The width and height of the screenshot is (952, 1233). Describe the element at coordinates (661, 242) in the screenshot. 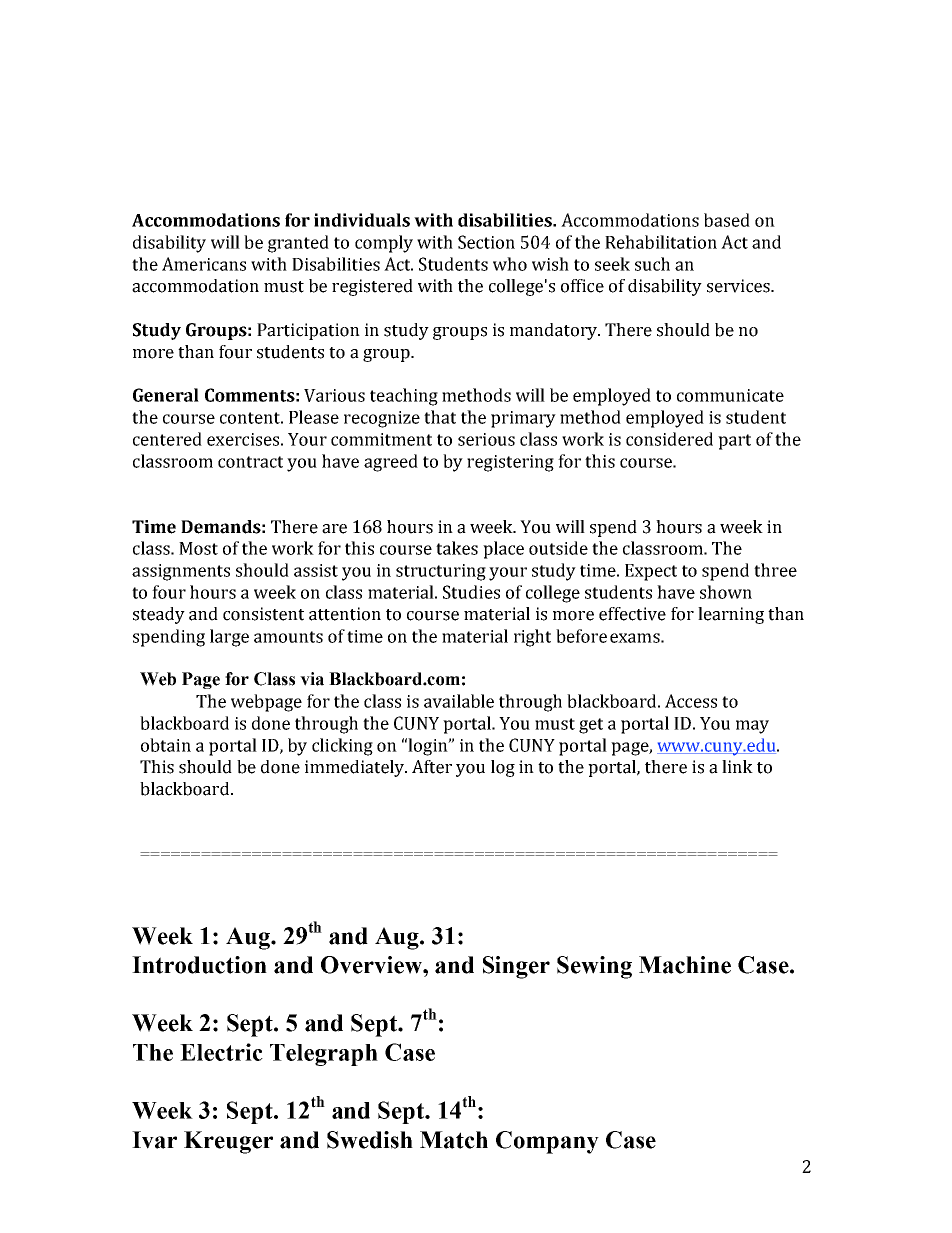

I see `Rehabilitation` at that location.
